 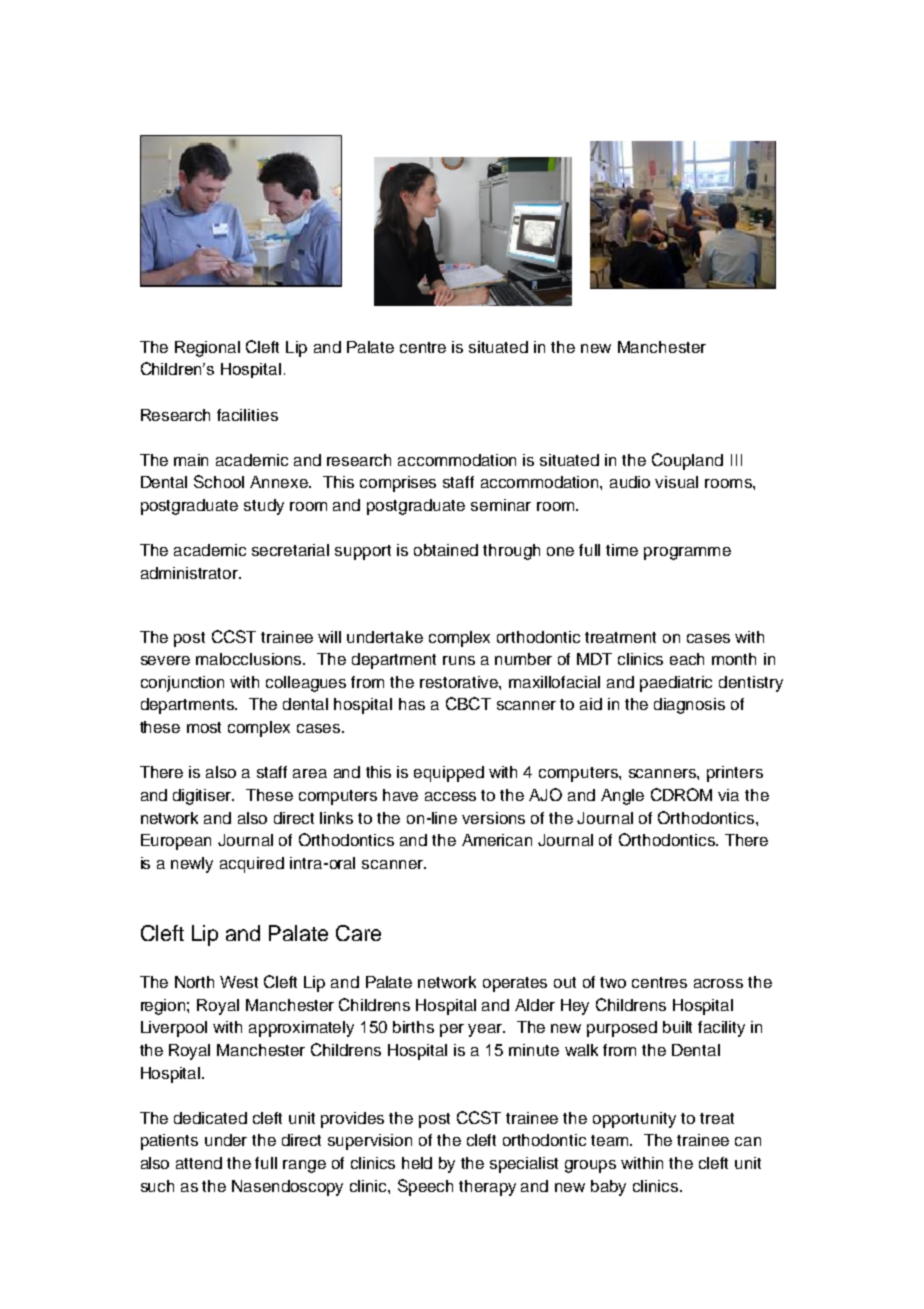 I want to click on operates, so click(x=515, y=984).
